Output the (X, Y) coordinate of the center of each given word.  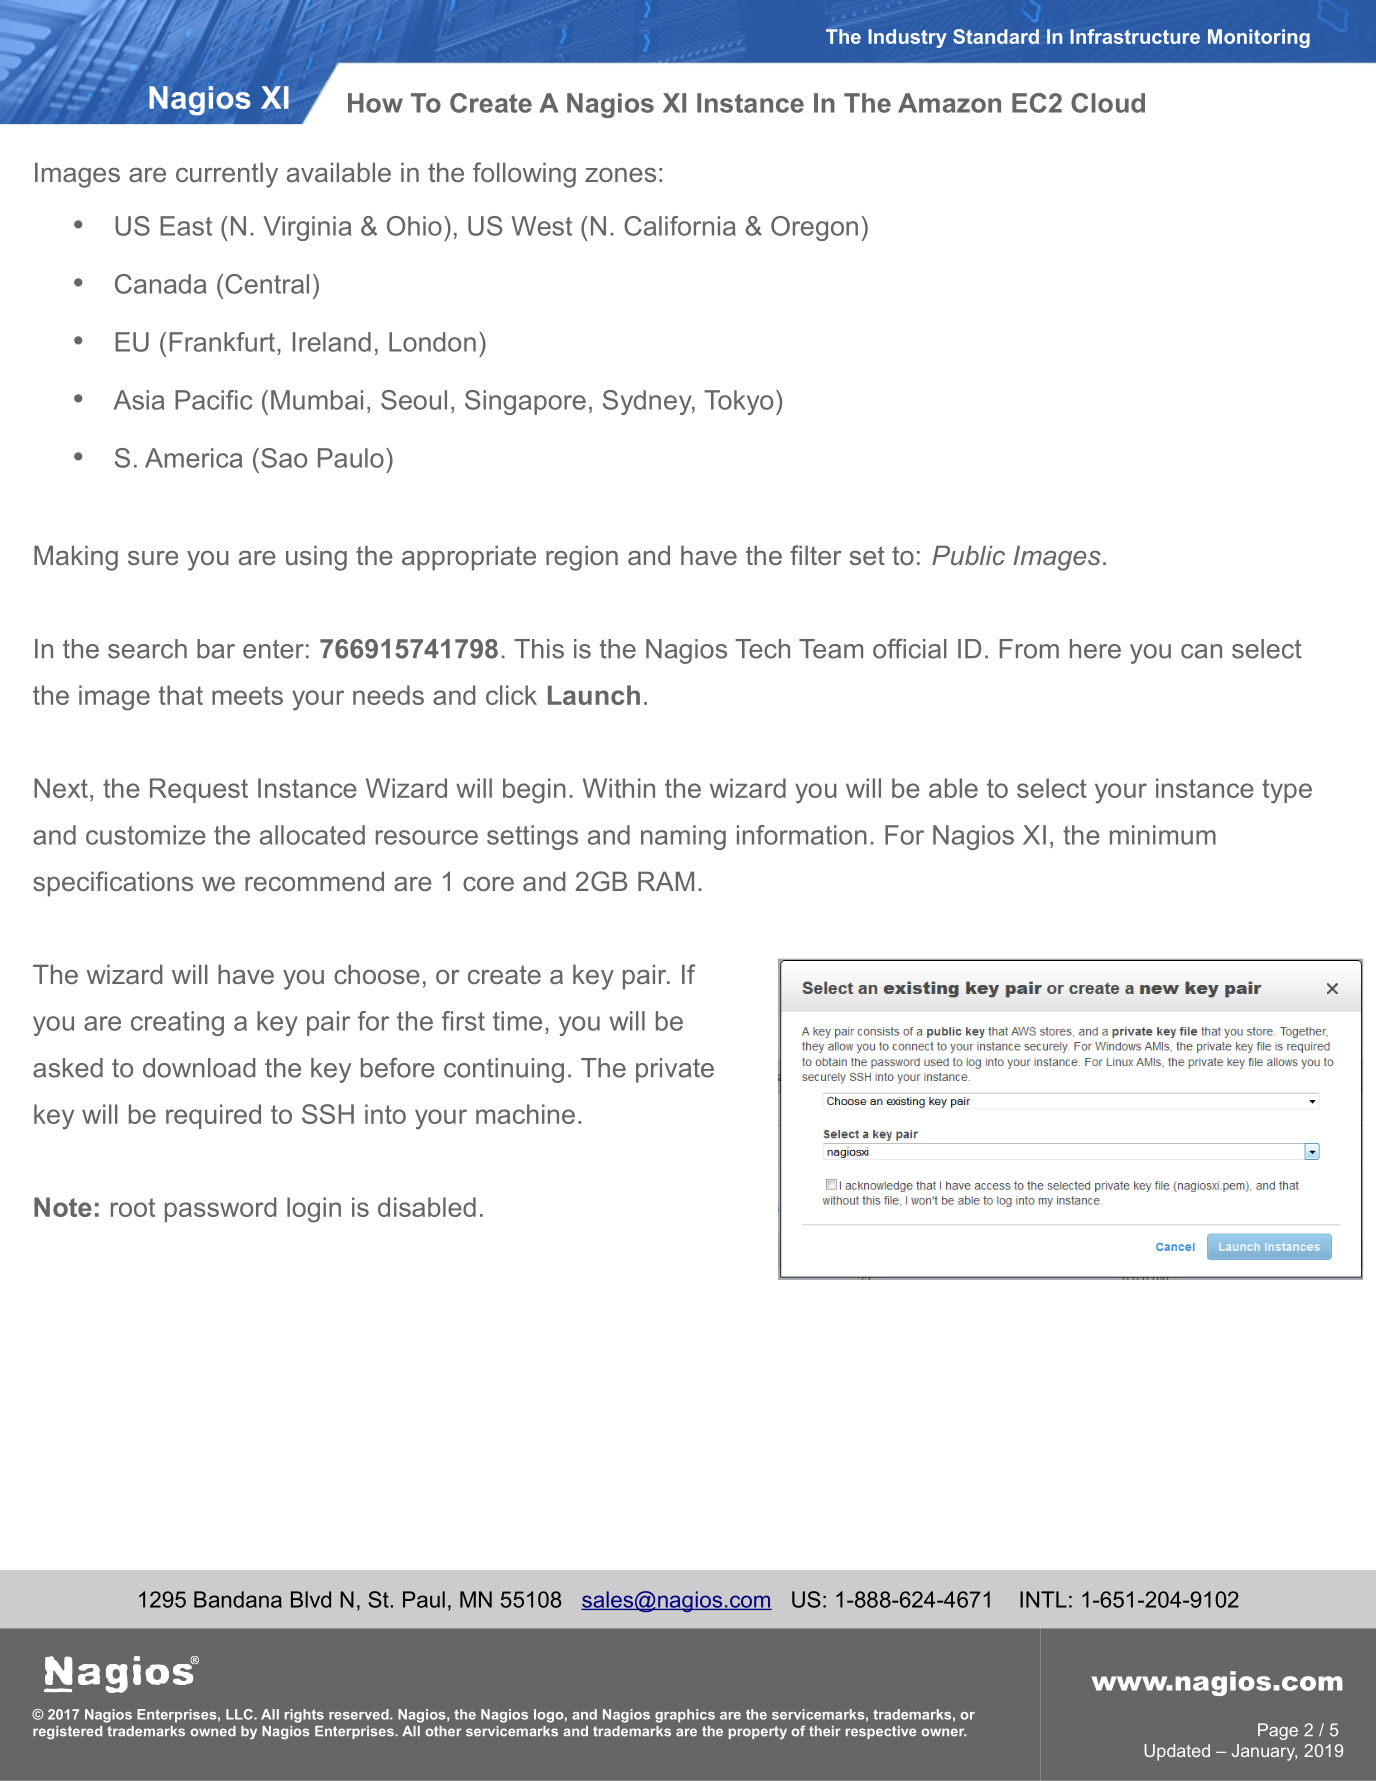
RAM (666, 881)
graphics (685, 1716)
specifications (113, 884)
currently (227, 175)
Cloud (1108, 103)
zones (620, 175)
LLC (240, 1714)
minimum (1163, 835)
